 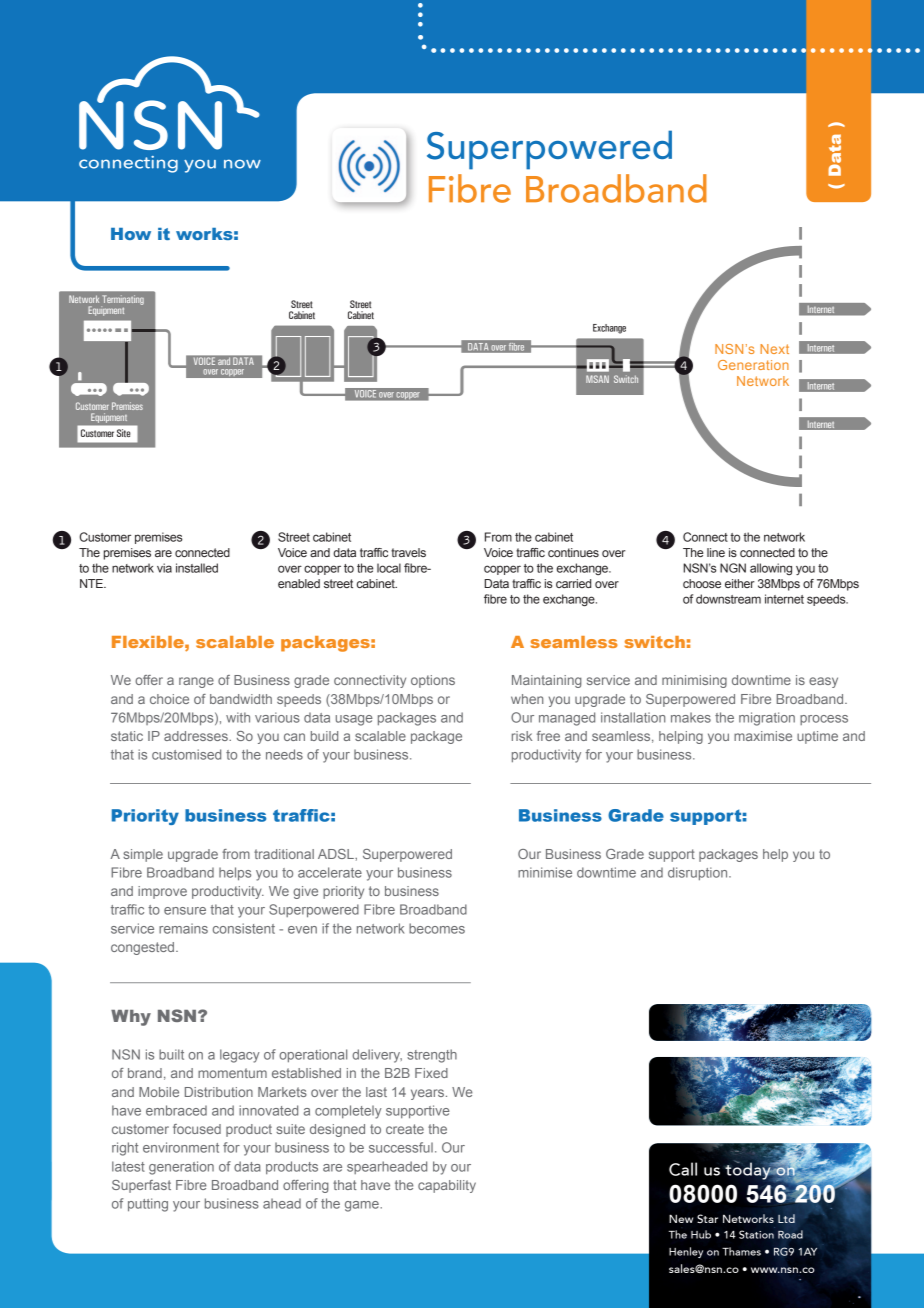 I want to click on becomes, so click(x=437, y=928).
